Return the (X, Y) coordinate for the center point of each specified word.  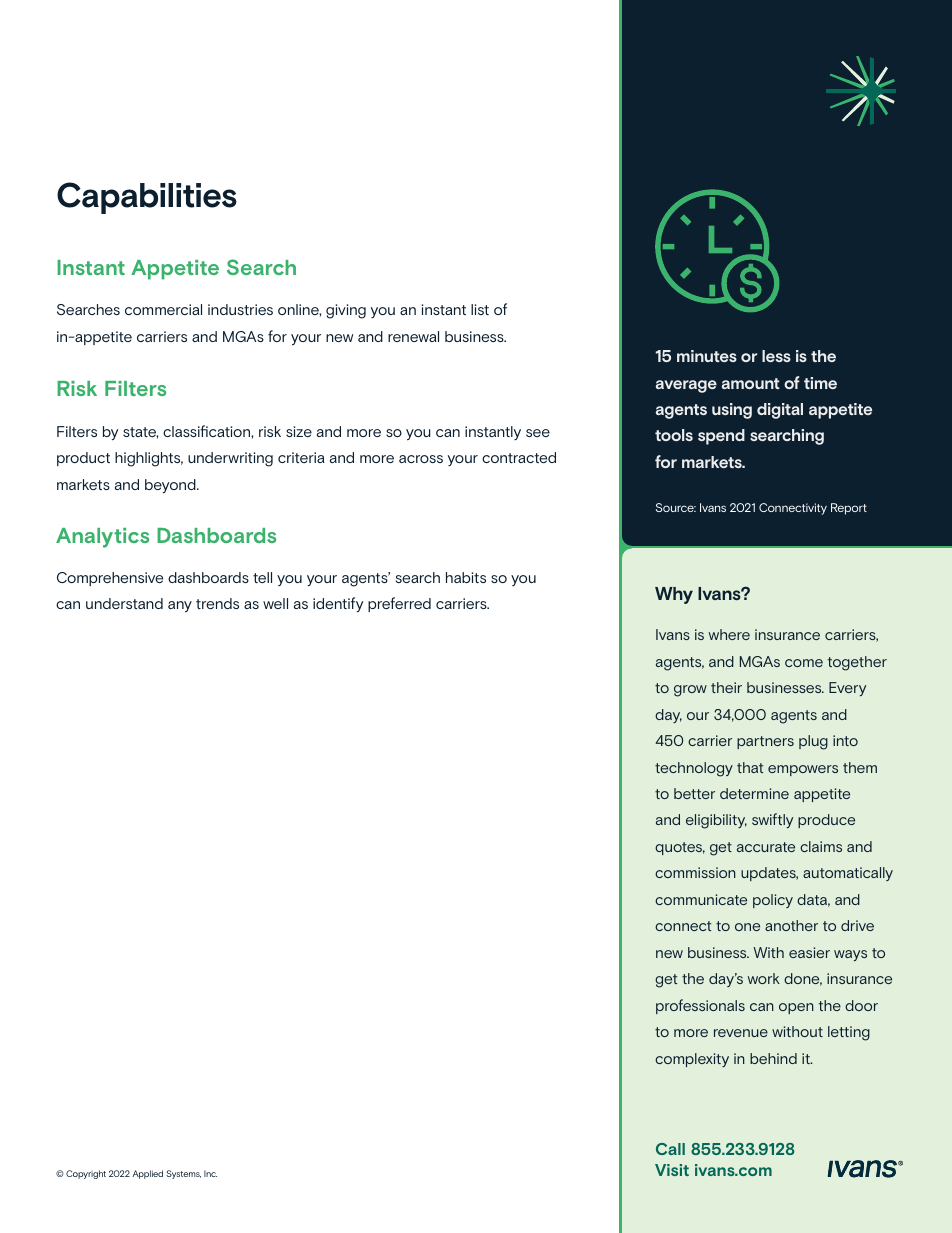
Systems (183, 1174)
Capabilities (147, 198)
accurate (766, 847)
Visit (672, 1170)
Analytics (102, 538)
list (480, 309)
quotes (680, 848)
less (776, 356)
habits (466, 577)
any (180, 606)
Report (849, 509)
